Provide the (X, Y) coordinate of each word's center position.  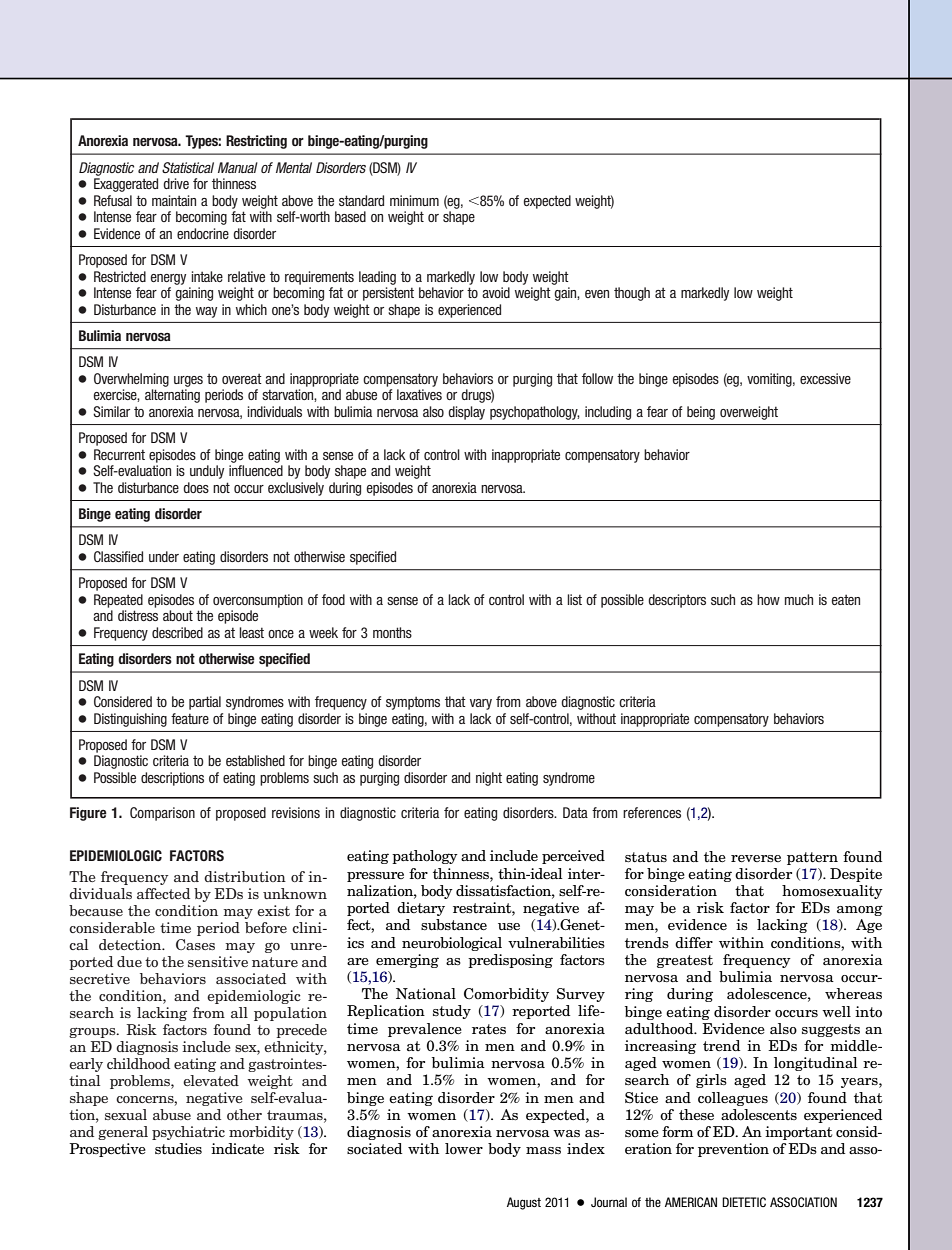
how (768, 599)
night (489, 779)
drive (176, 183)
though (632, 294)
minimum (414, 200)
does (196, 487)
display (466, 413)
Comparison (162, 814)
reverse (756, 858)
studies (178, 1149)
